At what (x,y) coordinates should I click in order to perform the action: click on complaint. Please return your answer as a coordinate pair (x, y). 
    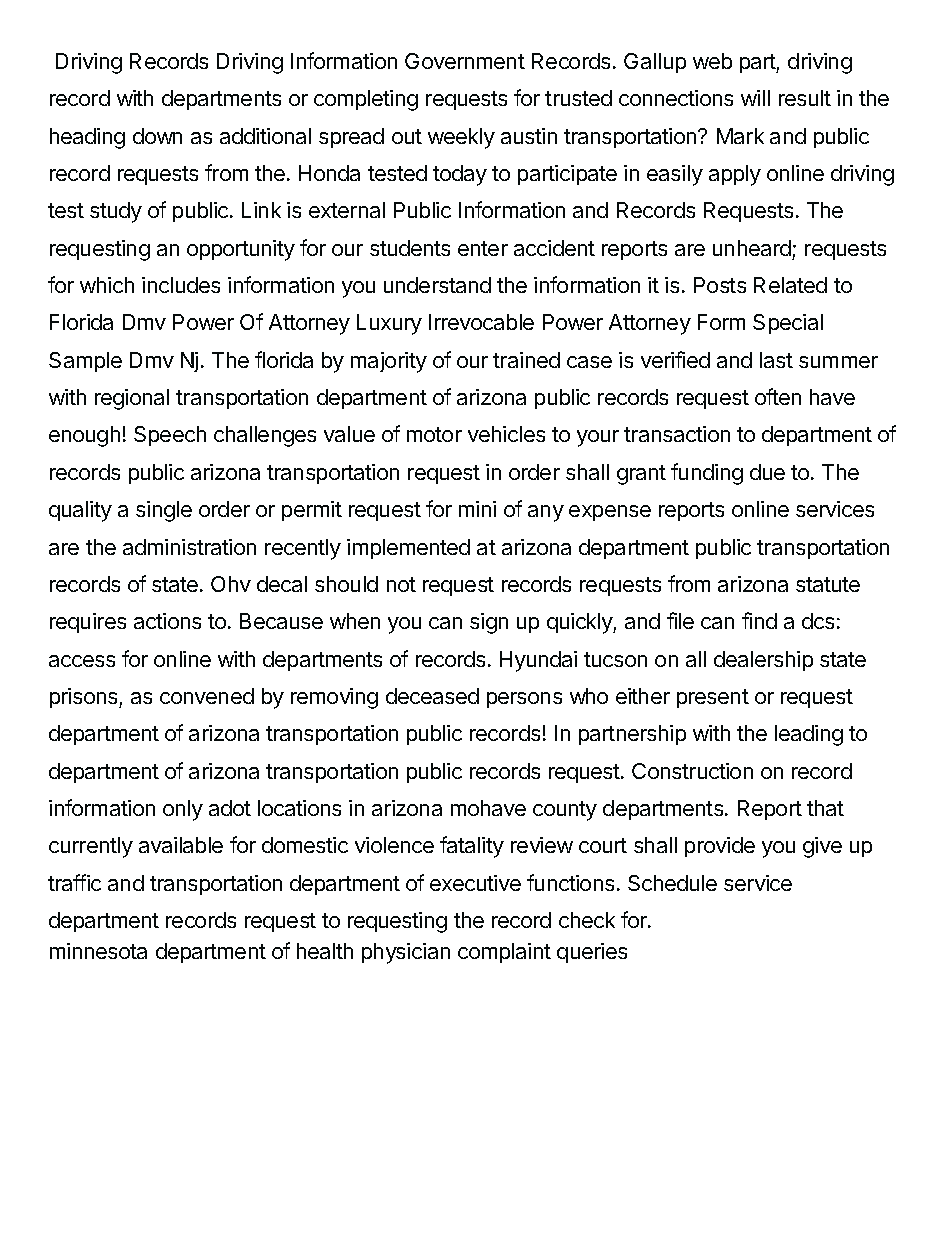
    Looking at the image, I should click on (504, 953).
